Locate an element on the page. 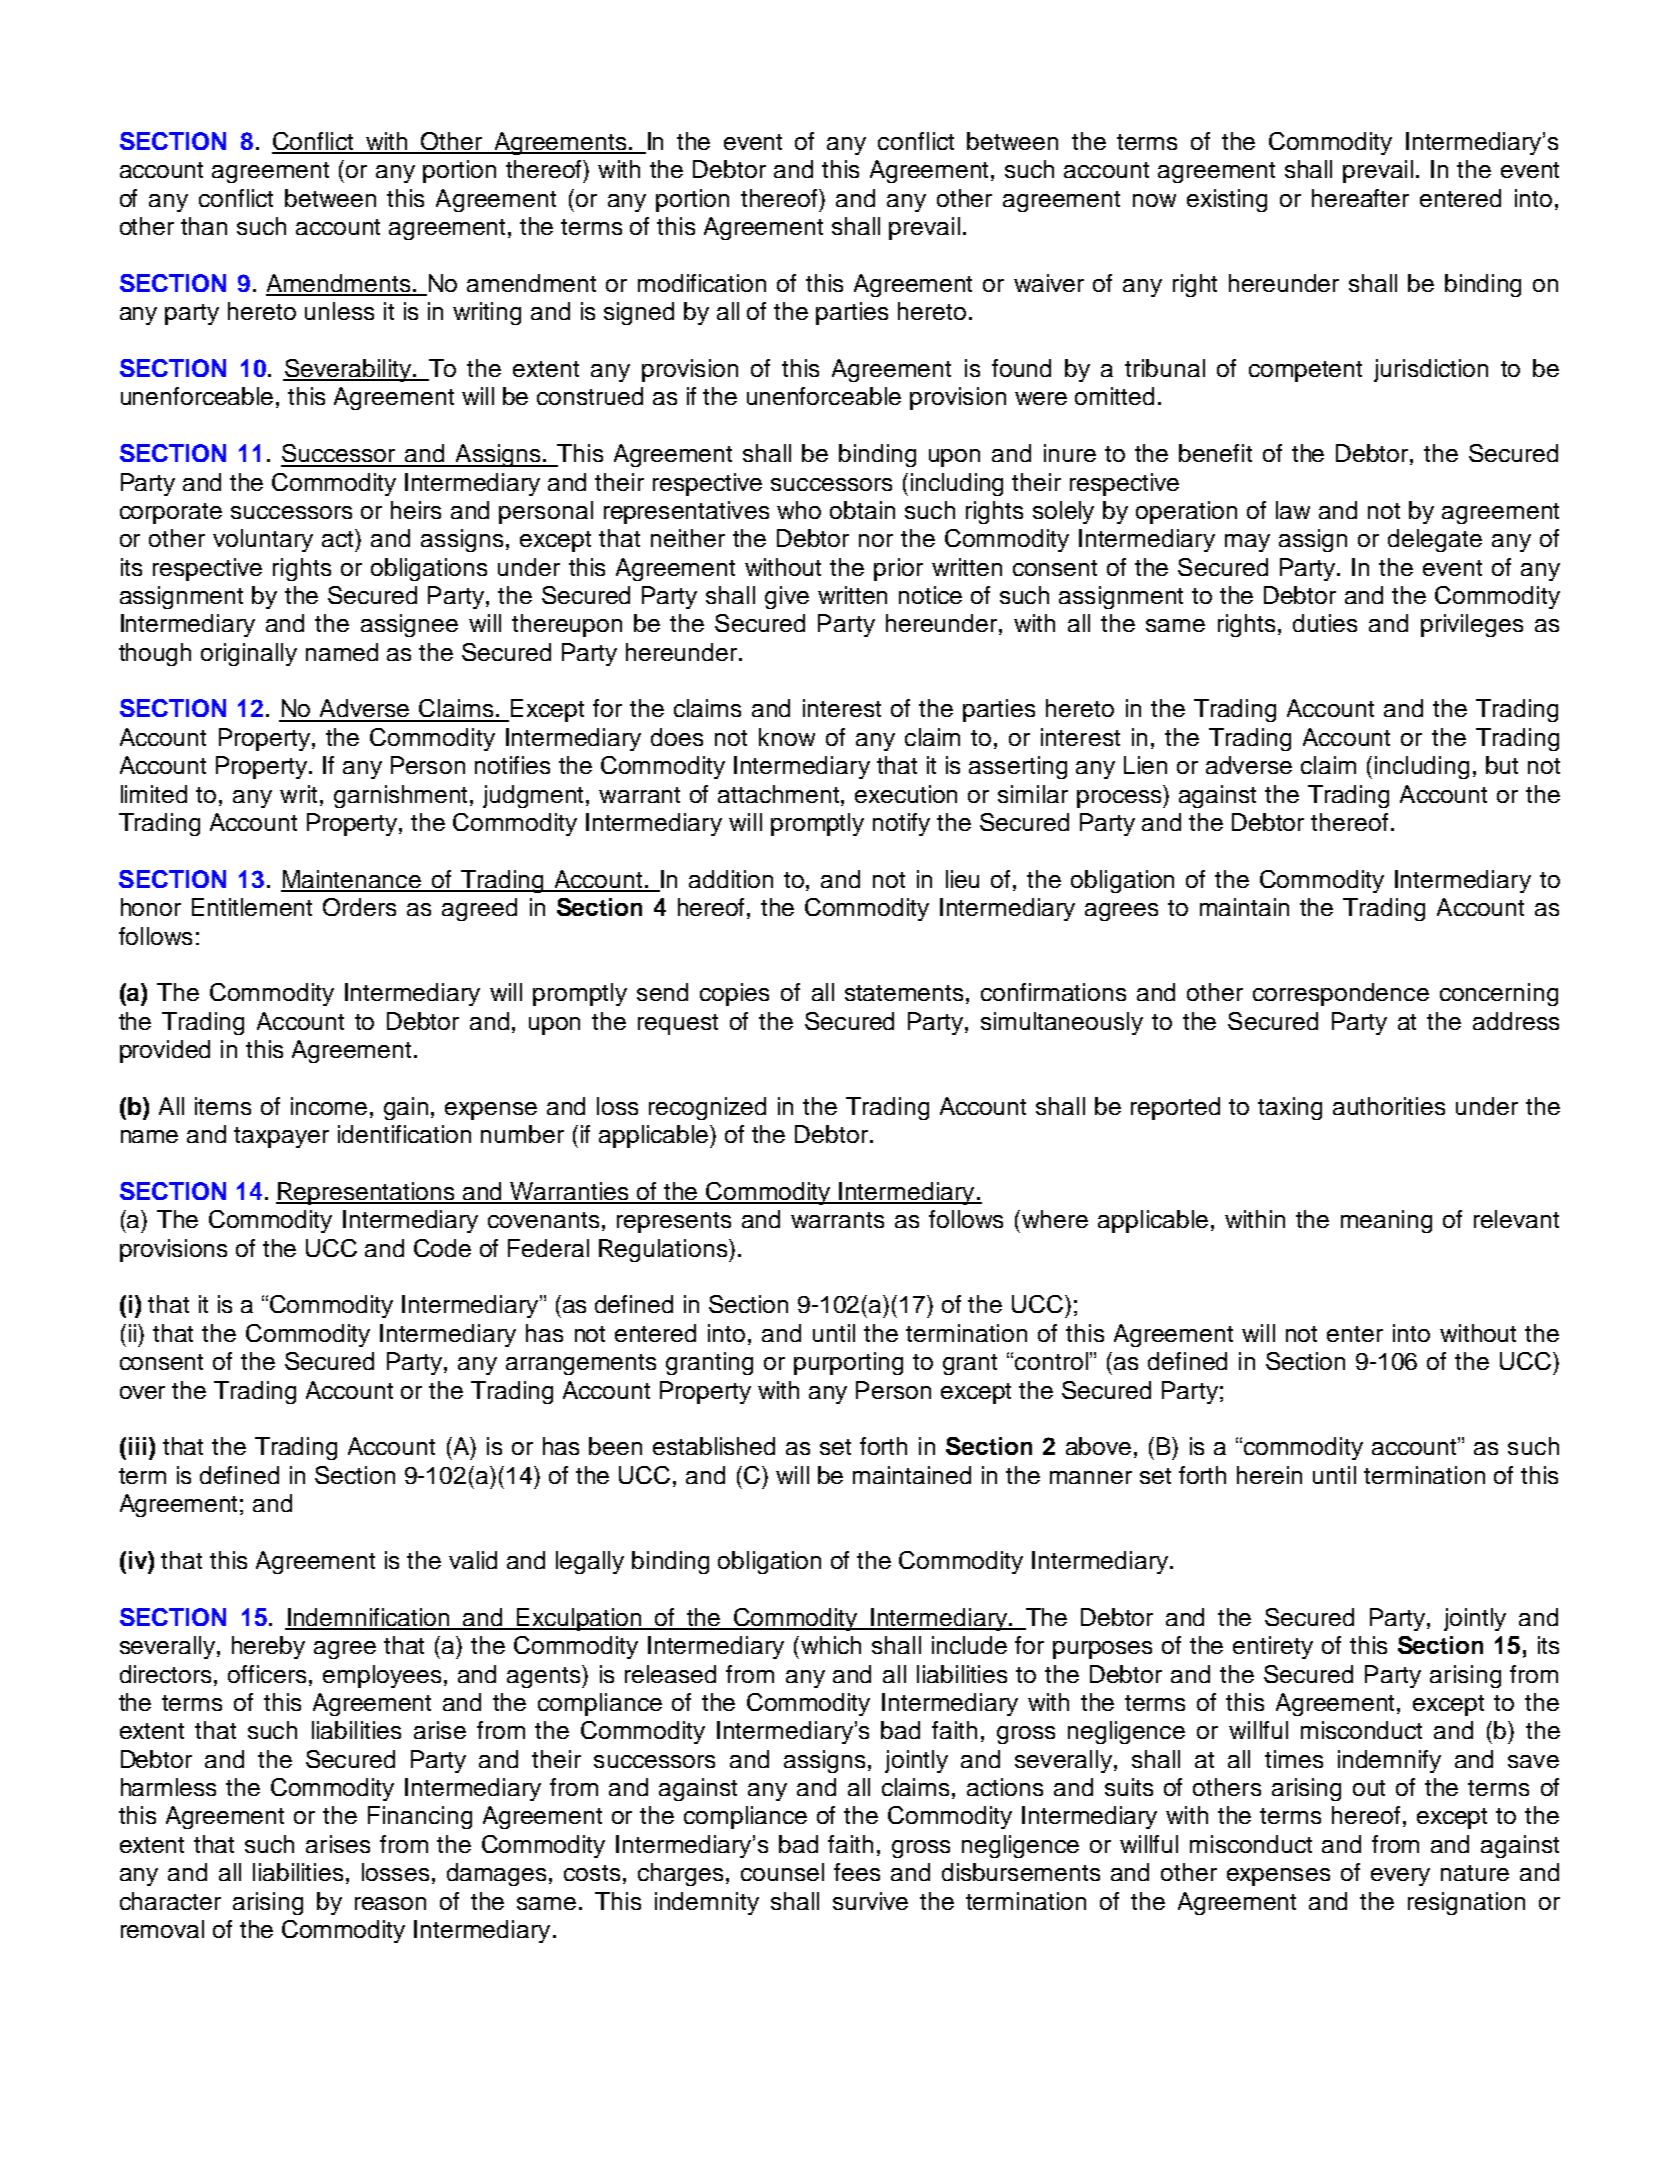 The height and width of the image is (2172, 1679). unless is located at coordinates (339, 311).
